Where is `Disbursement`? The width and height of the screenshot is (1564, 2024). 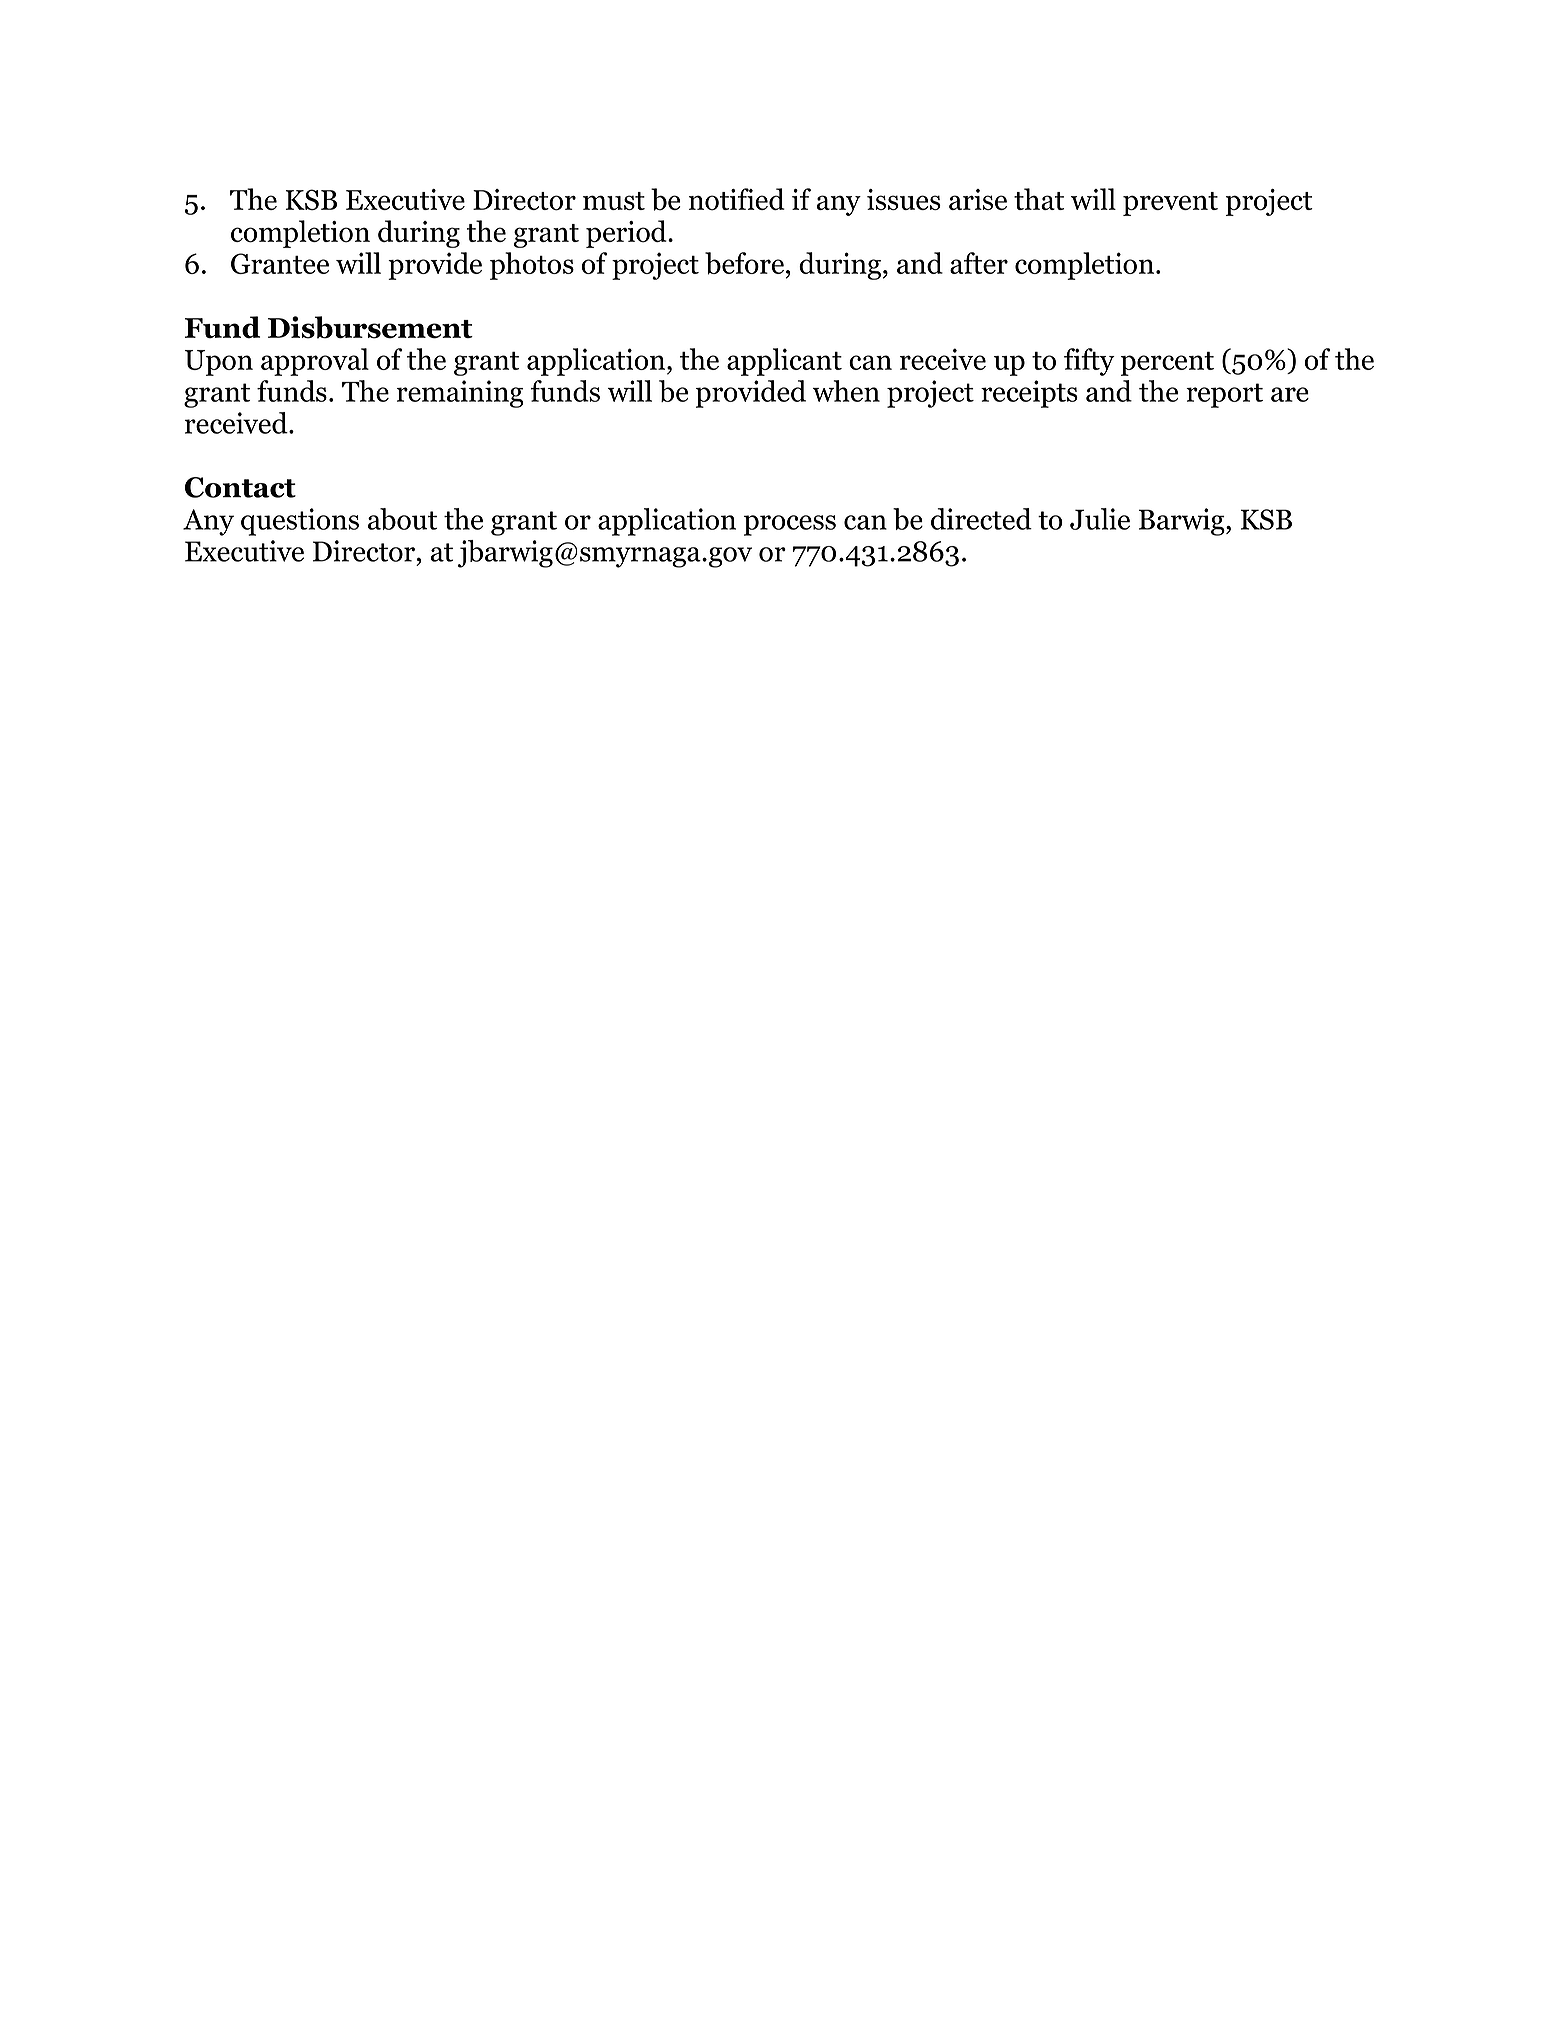
Disbursement is located at coordinates (370, 327).
